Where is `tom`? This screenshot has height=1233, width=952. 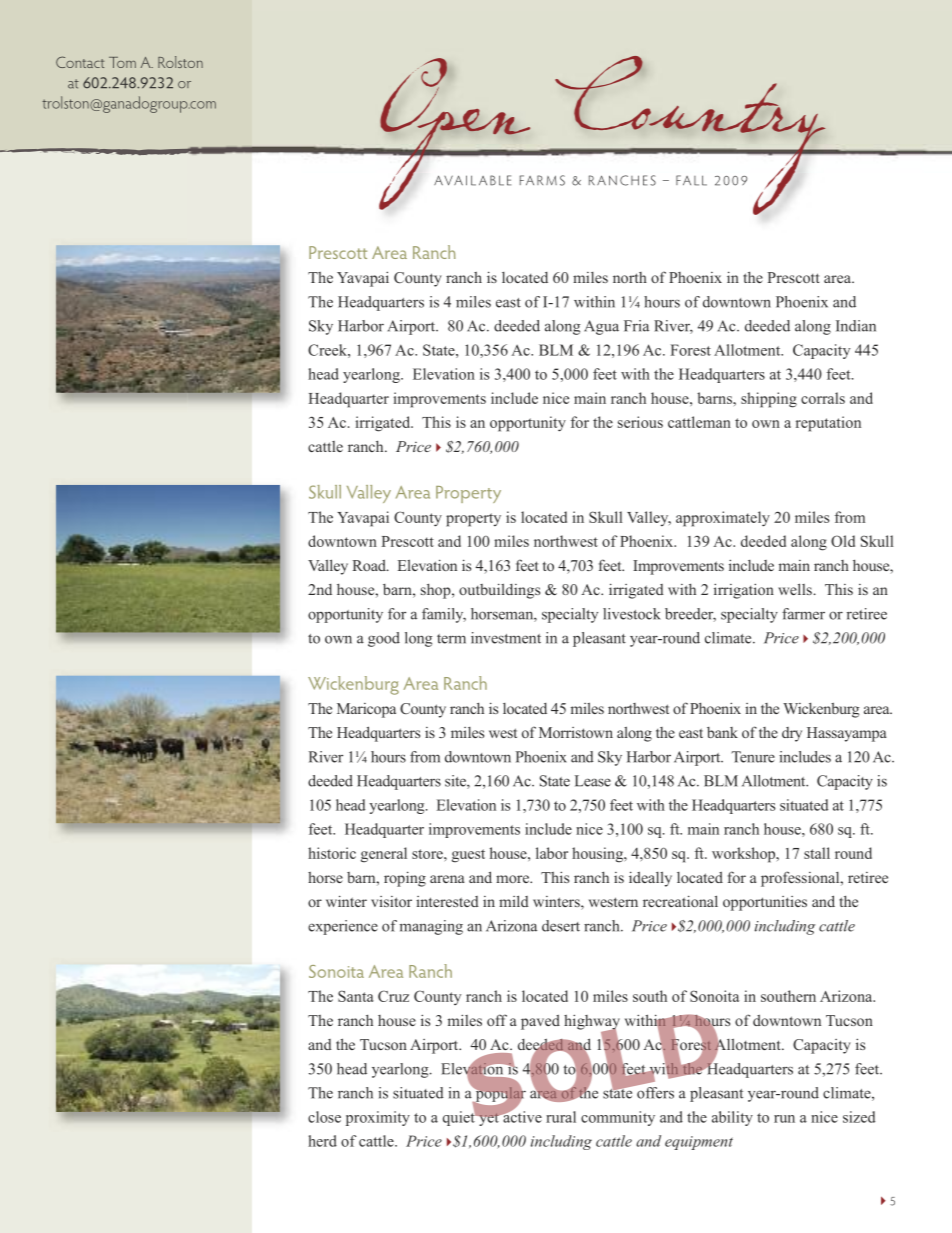
tom is located at coordinates (122, 62).
